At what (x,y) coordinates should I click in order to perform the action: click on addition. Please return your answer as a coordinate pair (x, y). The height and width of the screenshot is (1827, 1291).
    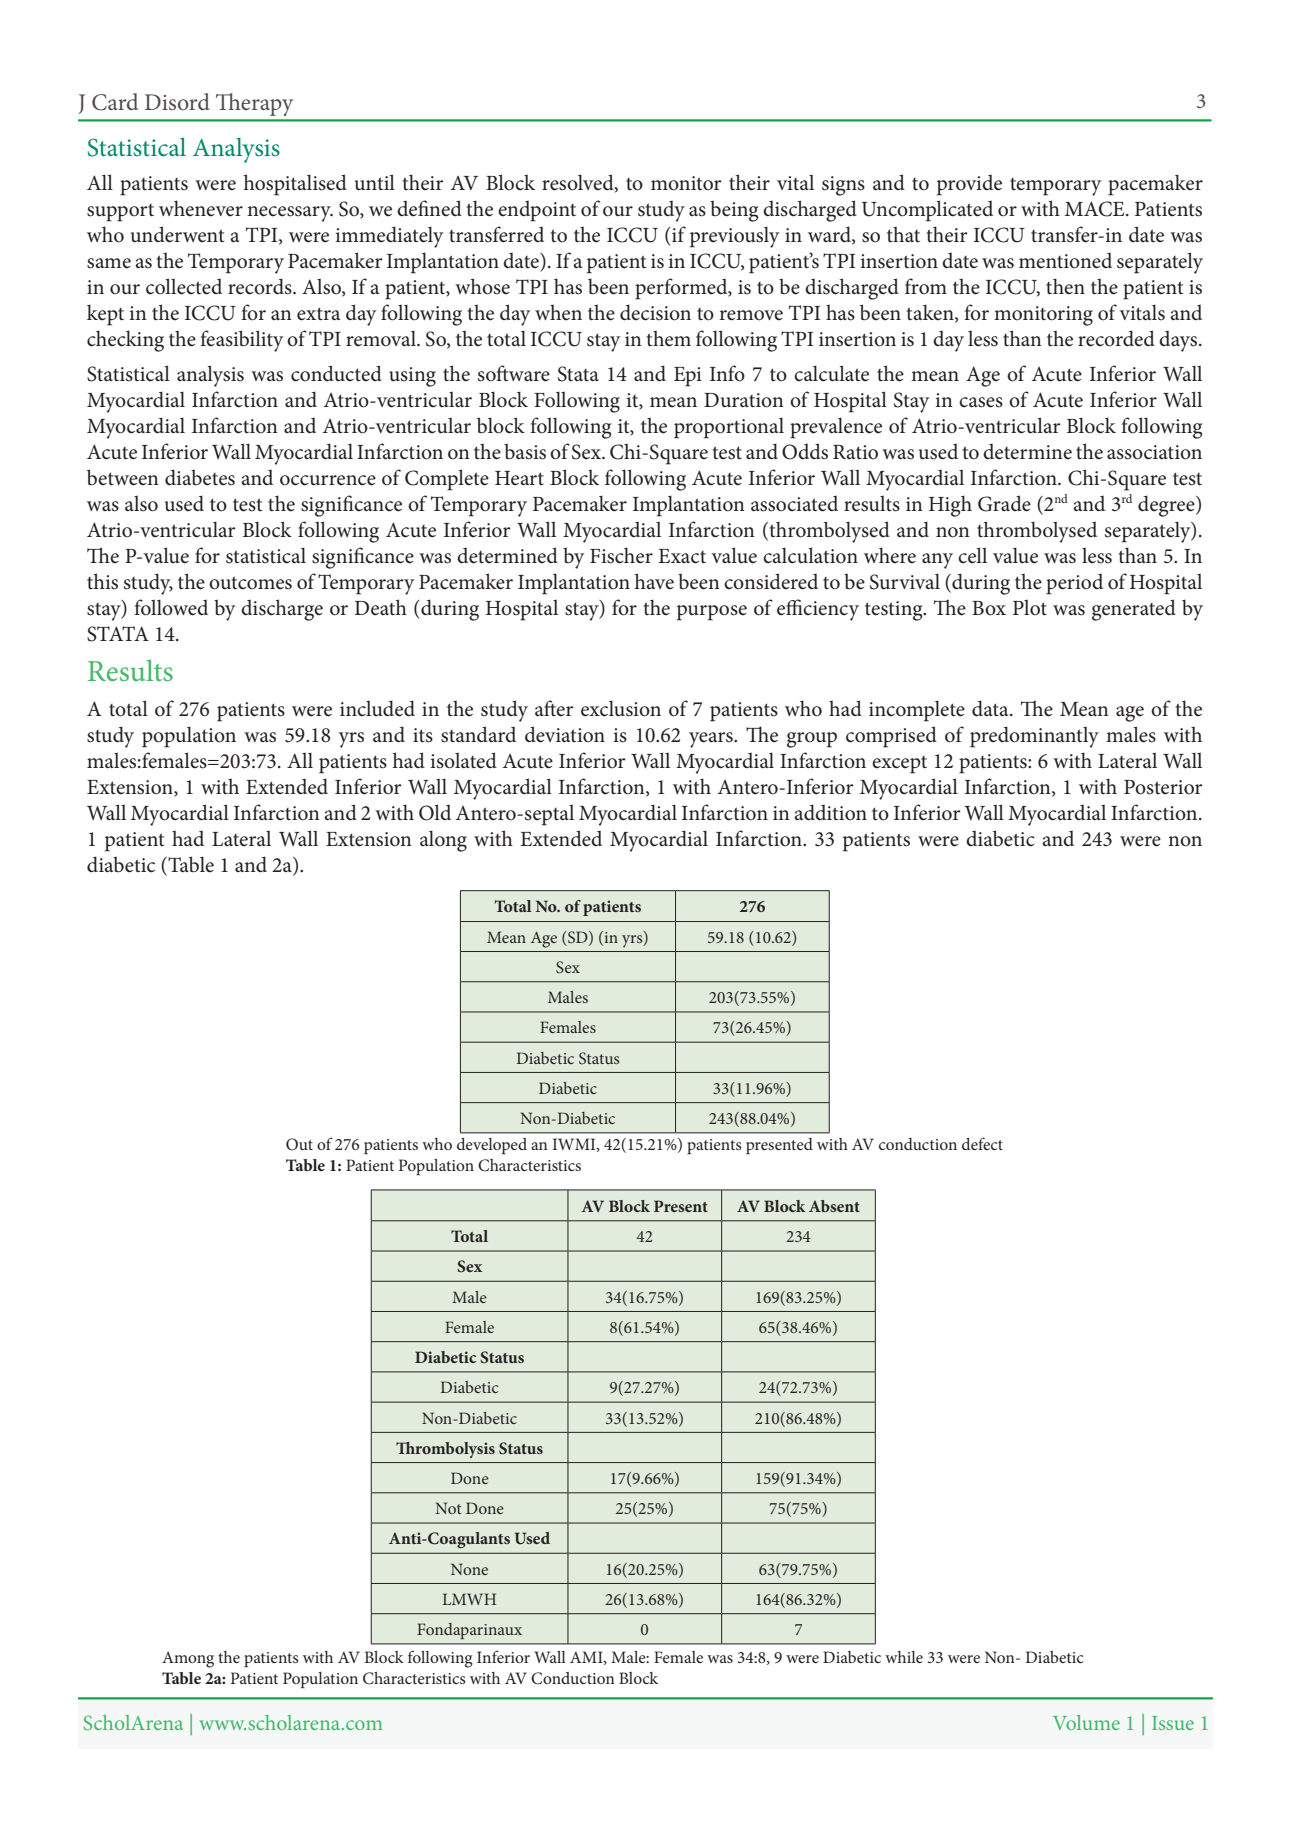
    Looking at the image, I should click on (830, 812).
